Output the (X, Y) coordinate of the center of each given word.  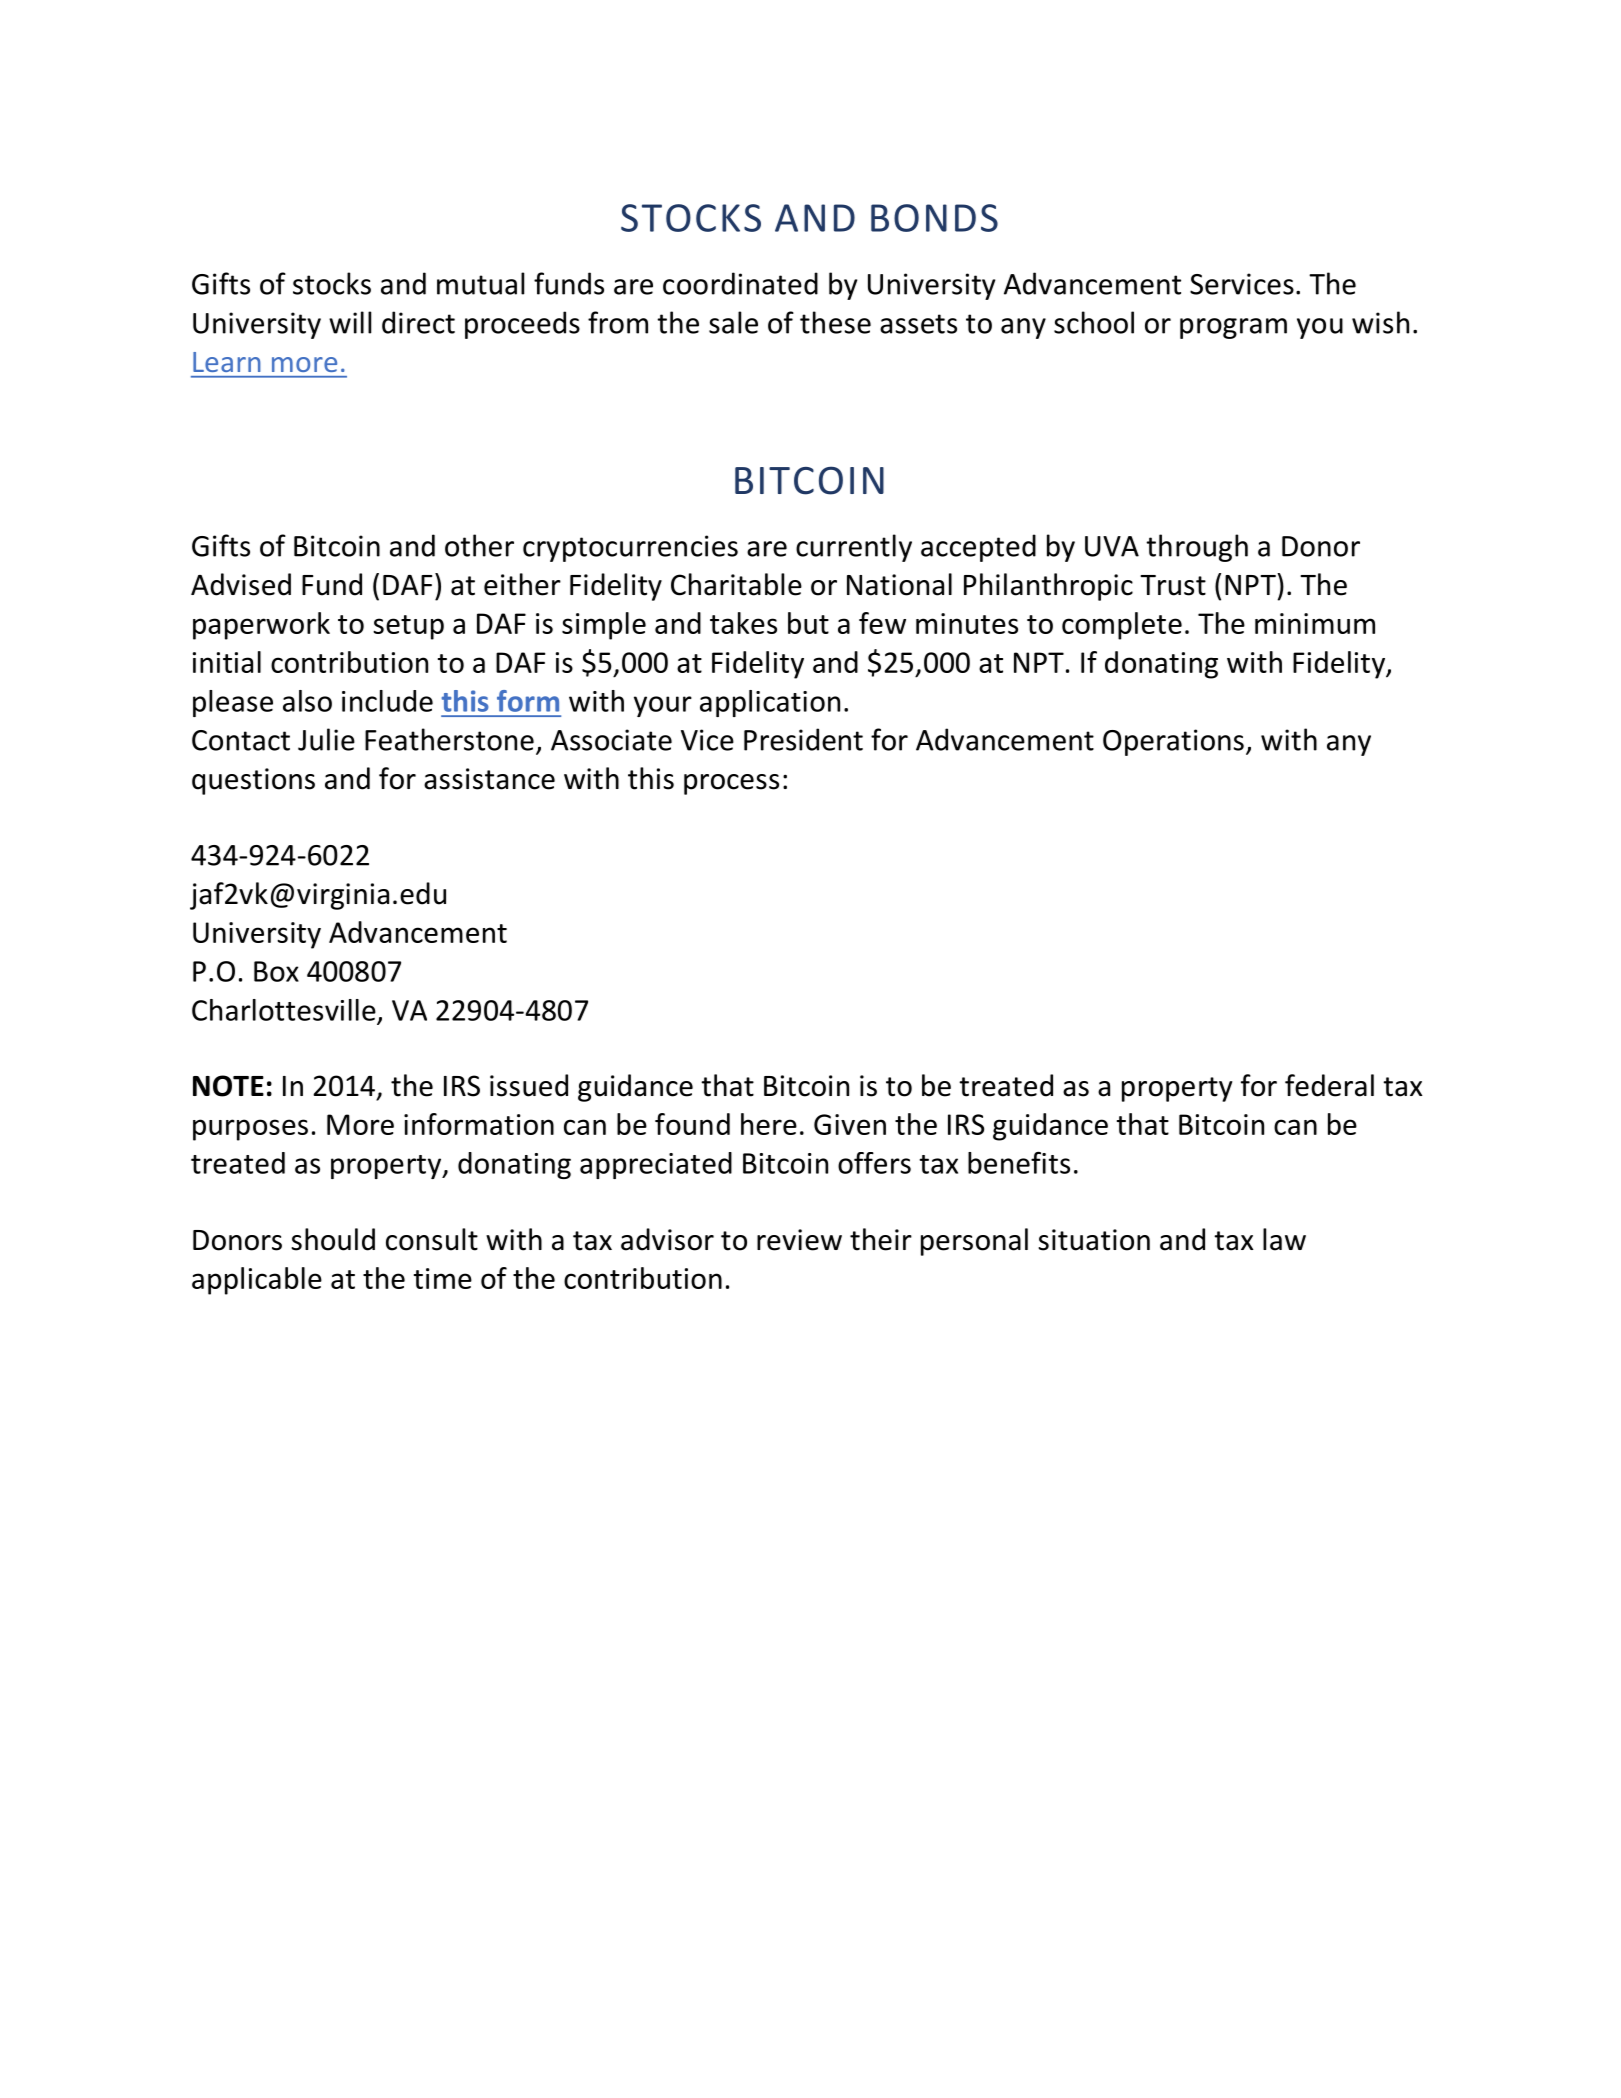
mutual (480, 283)
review (799, 1240)
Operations (1173, 742)
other (479, 545)
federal (1329, 1085)
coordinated (740, 283)
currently (854, 548)
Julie (326, 739)
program (1233, 328)
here (769, 1124)
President (803, 739)
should (333, 1239)
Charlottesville (284, 1010)
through (1197, 548)
